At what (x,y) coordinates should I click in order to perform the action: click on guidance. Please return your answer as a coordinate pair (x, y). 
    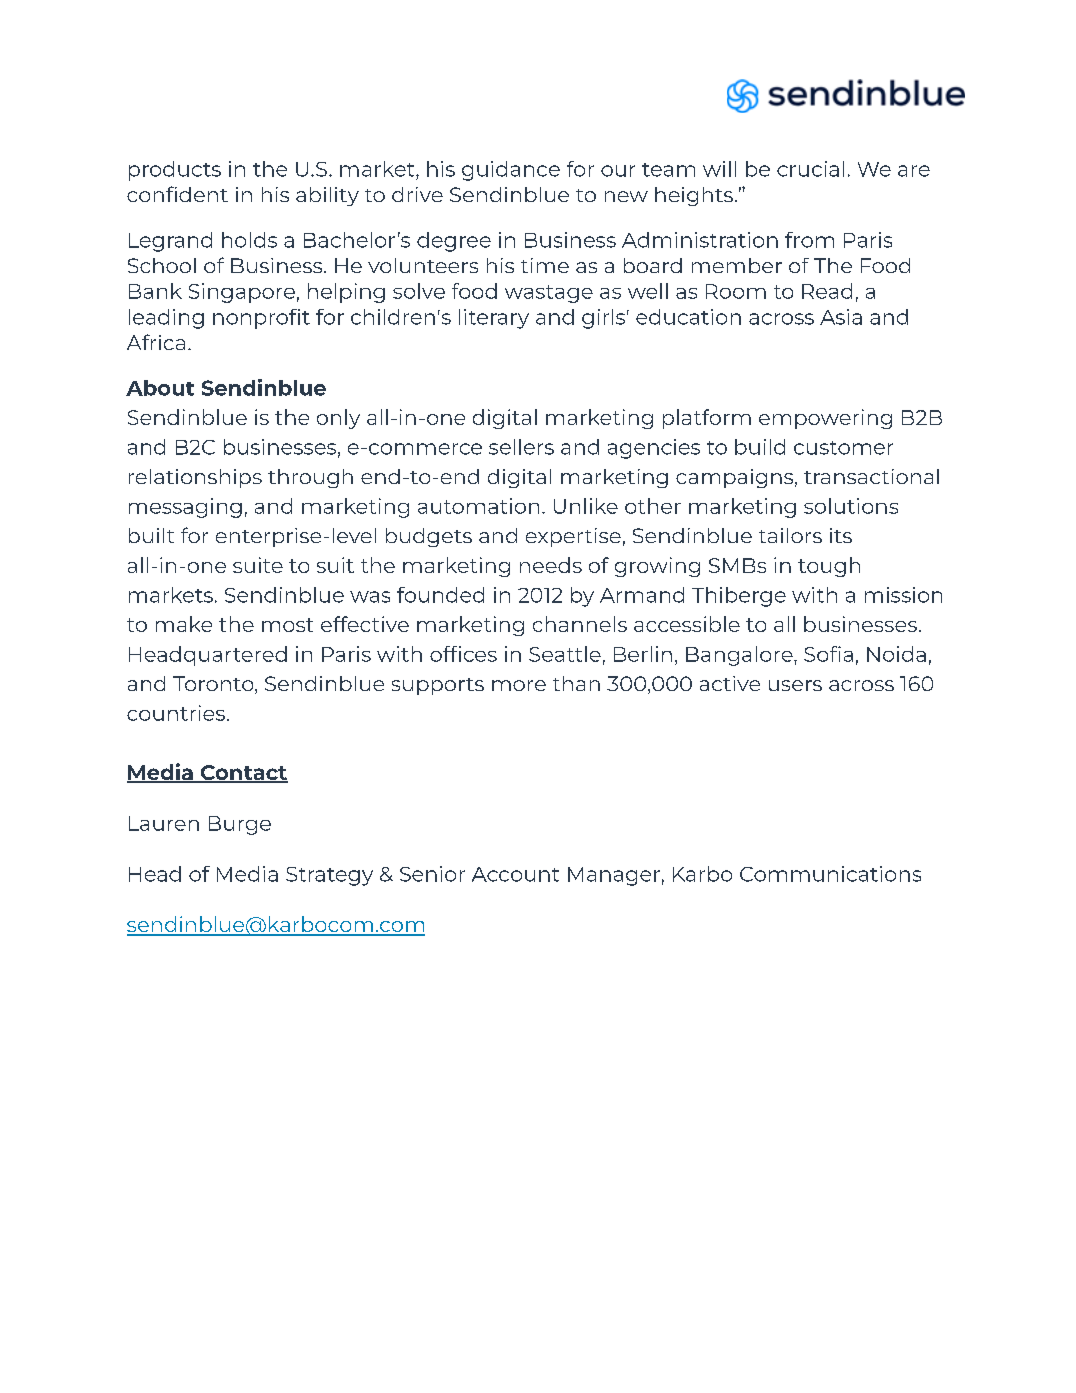
    Looking at the image, I should click on (511, 171).
